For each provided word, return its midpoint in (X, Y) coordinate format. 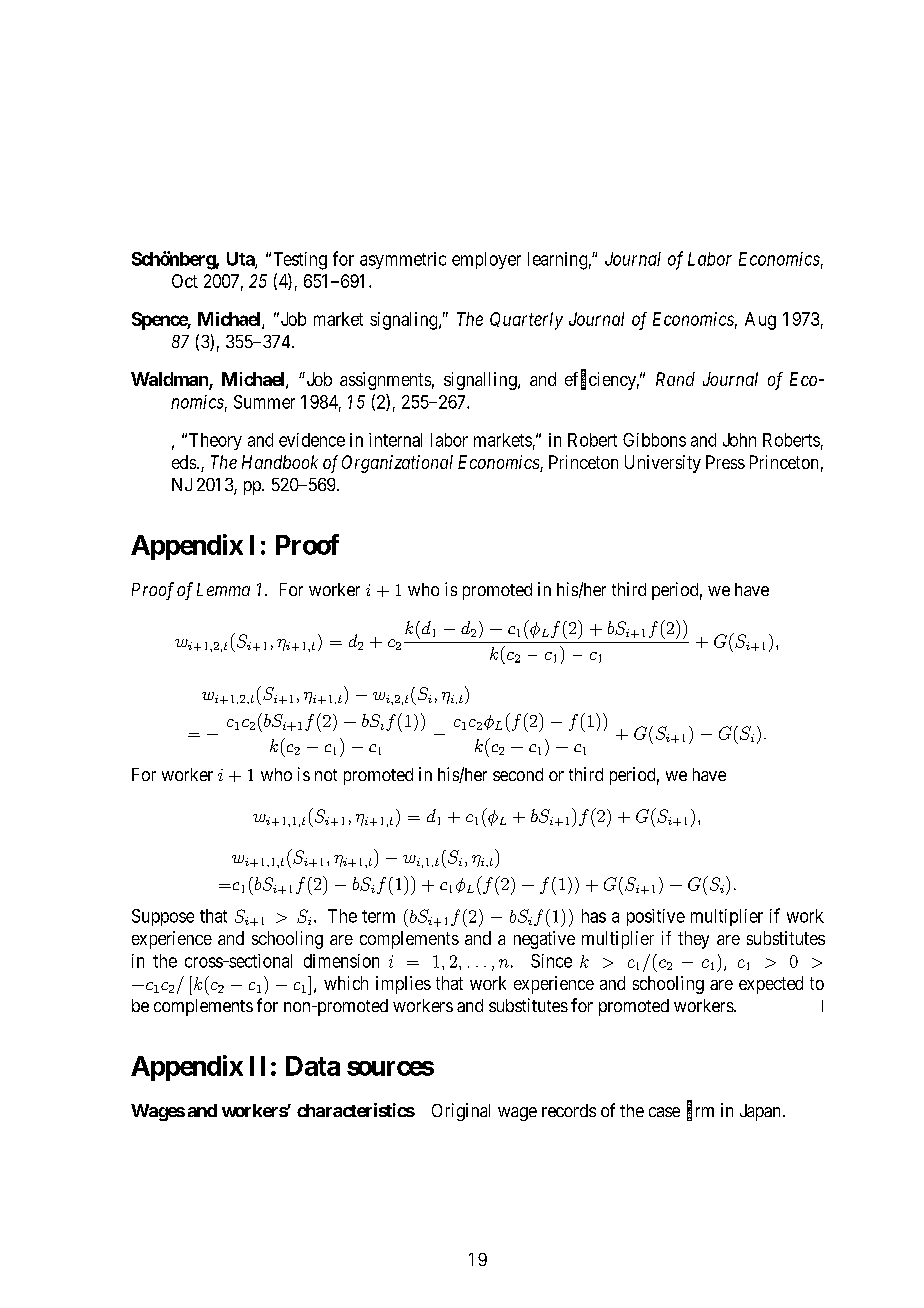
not (326, 775)
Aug (760, 321)
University (663, 464)
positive (656, 917)
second (518, 774)
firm (700, 1111)
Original (461, 1112)
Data (313, 1066)
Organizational (397, 464)
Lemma (223, 589)
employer (486, 260)
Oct (185, 281)
